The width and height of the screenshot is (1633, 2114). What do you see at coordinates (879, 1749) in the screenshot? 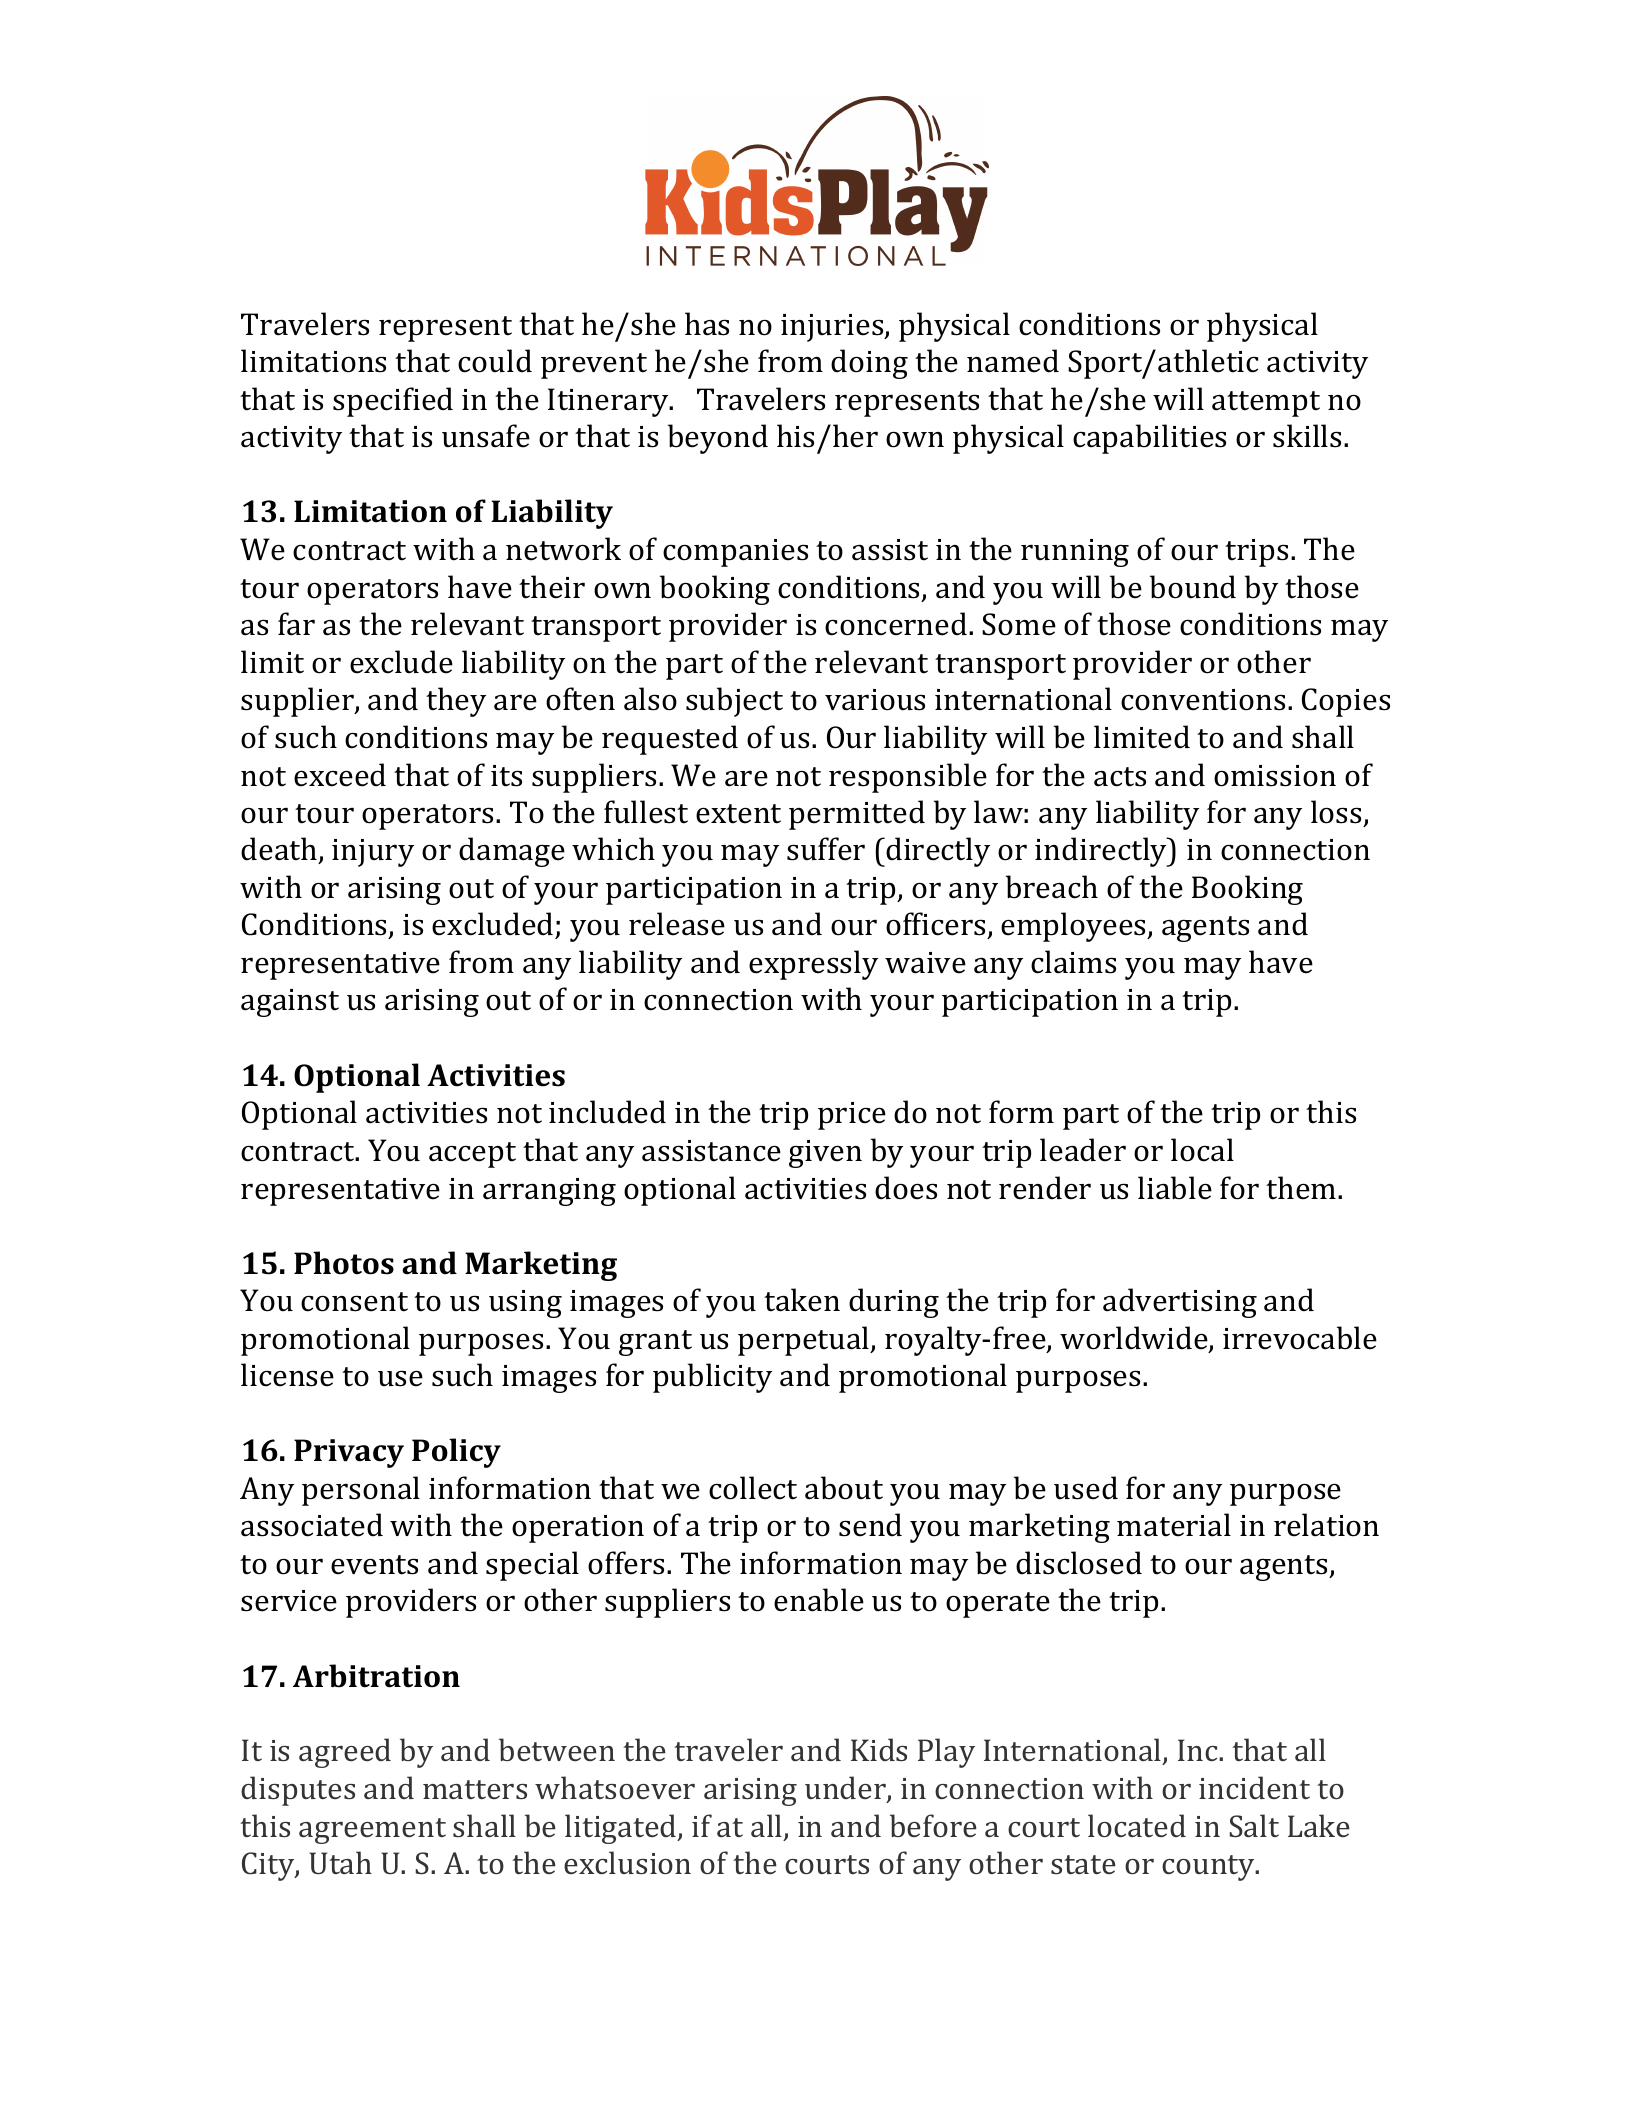
I see `Kids` at bounding box center [879, 1749].
